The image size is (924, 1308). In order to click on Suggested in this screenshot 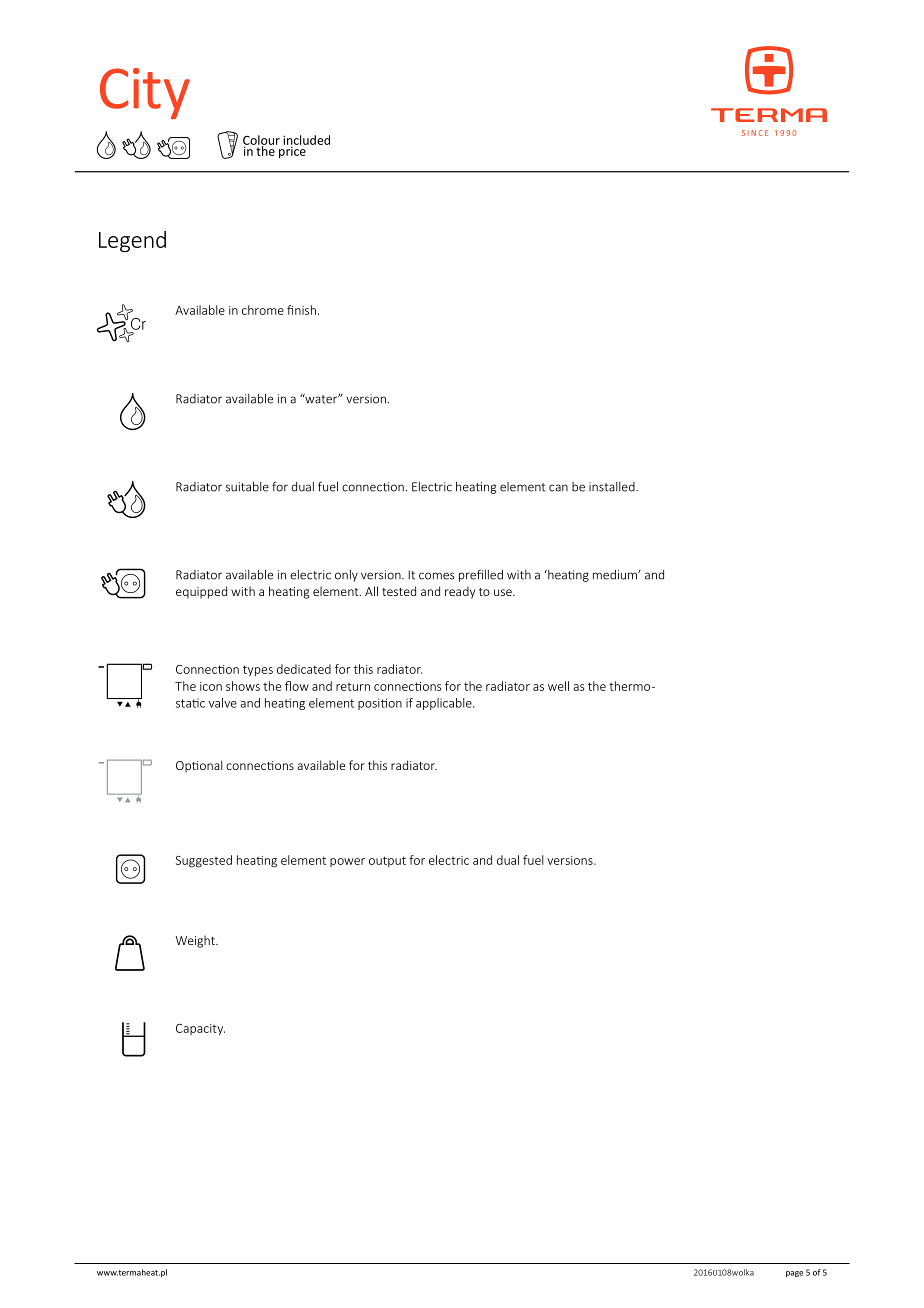, I will do `click(204, 861)`.
